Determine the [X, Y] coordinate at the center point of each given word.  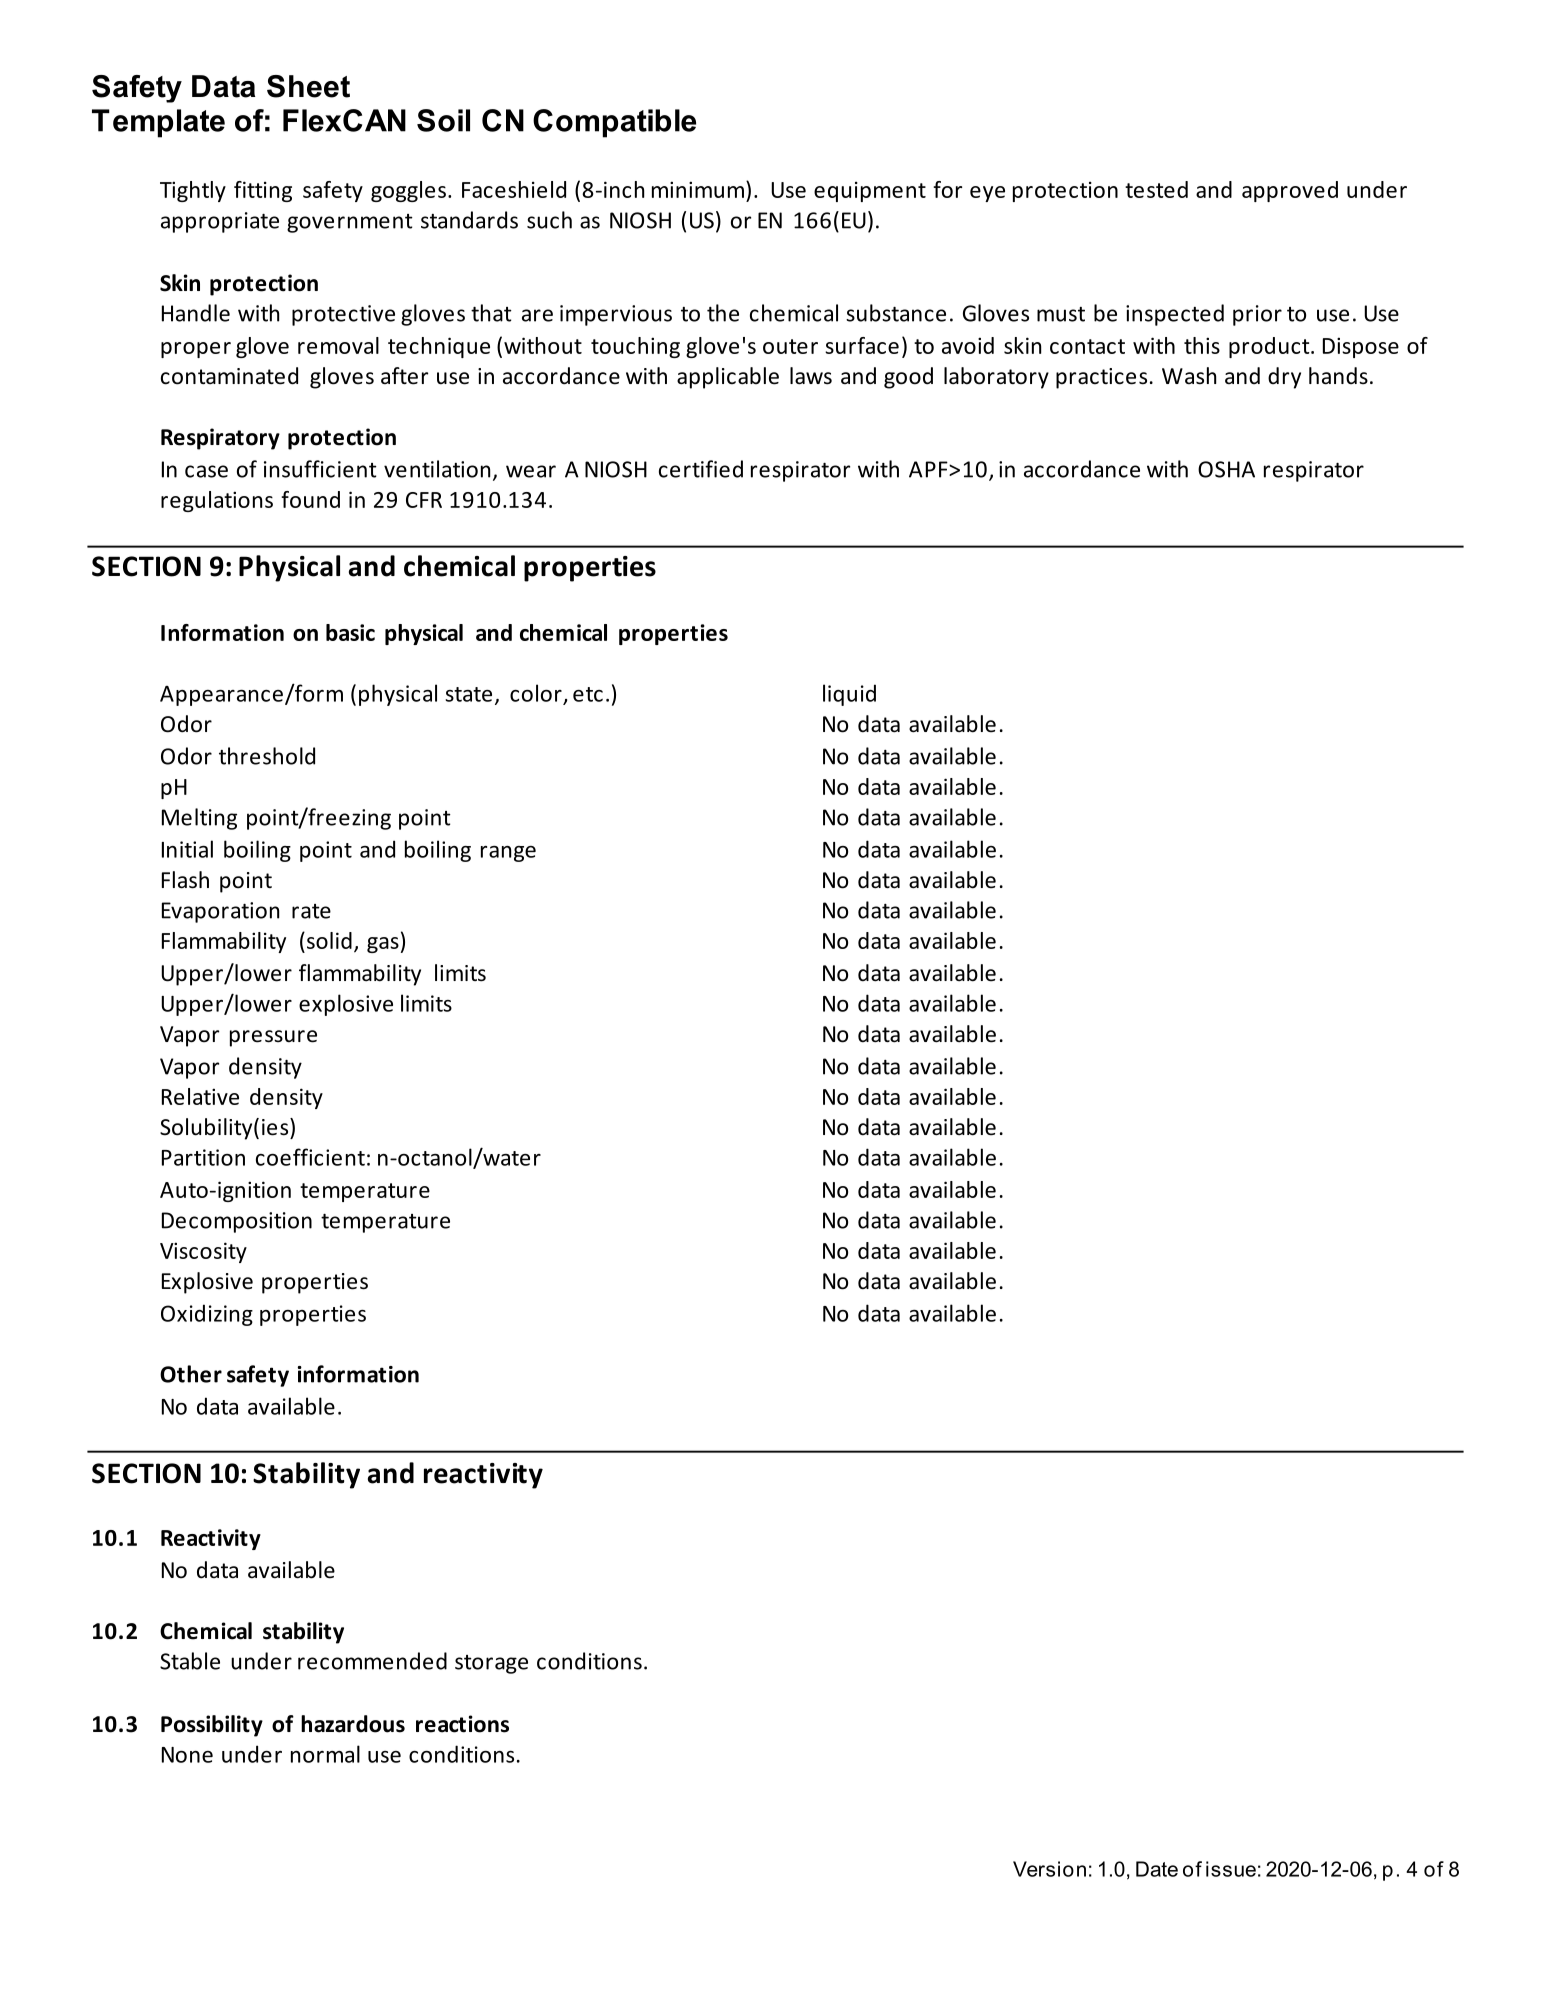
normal [325, 1754]
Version [1049, 1869]
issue [1231, 1869]
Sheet [308, 86]
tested [1156, 189]
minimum [698, 189]
